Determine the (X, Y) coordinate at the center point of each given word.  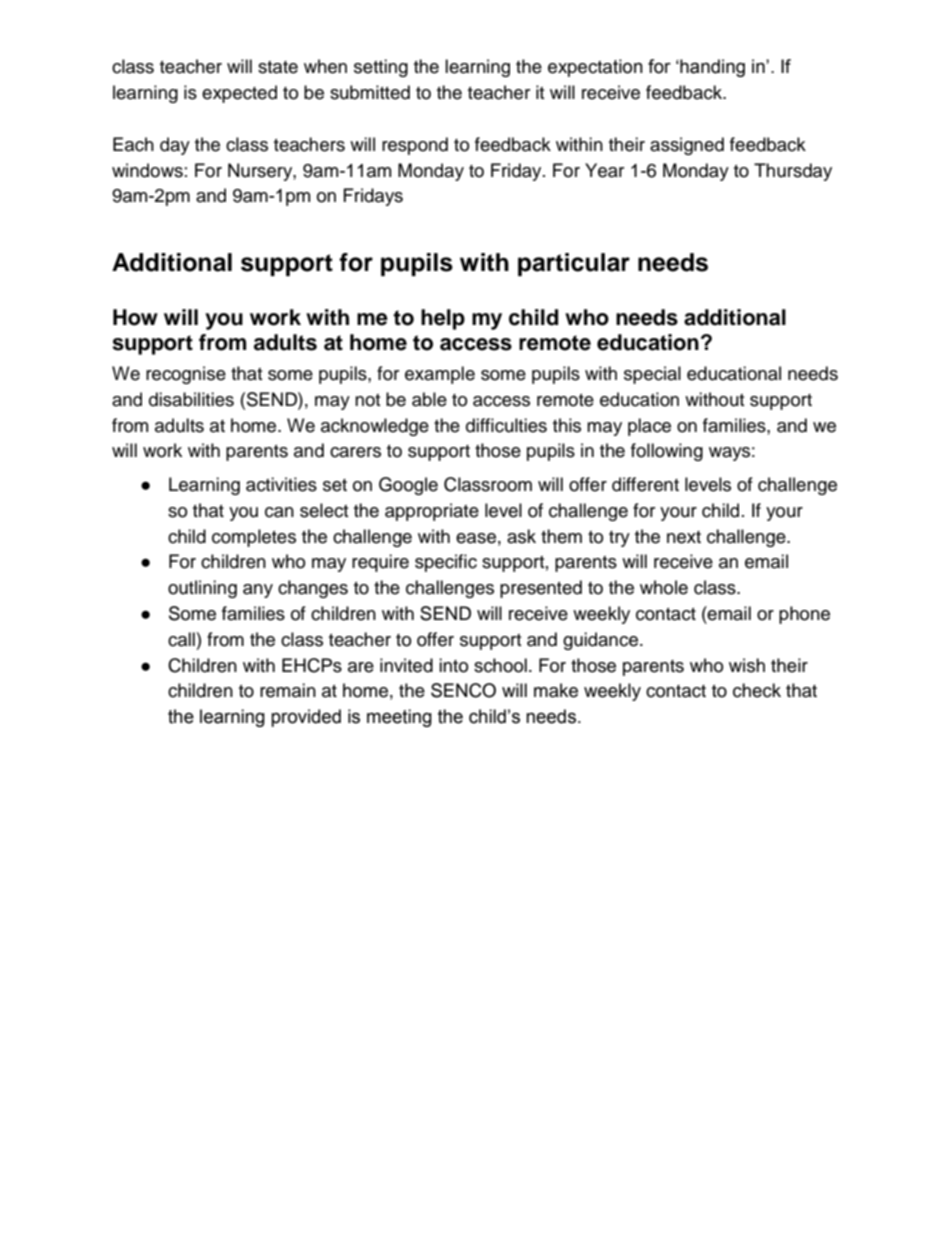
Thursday (793, 172)
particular (574, 264)
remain (288, 690)
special (652, 375)
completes (254, 538)
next (684, 537)
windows (147, 170)
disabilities (191, 399)
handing (711, 68)
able (429, 399)
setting (381, 68)
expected (239, 94)
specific (446, 563)
